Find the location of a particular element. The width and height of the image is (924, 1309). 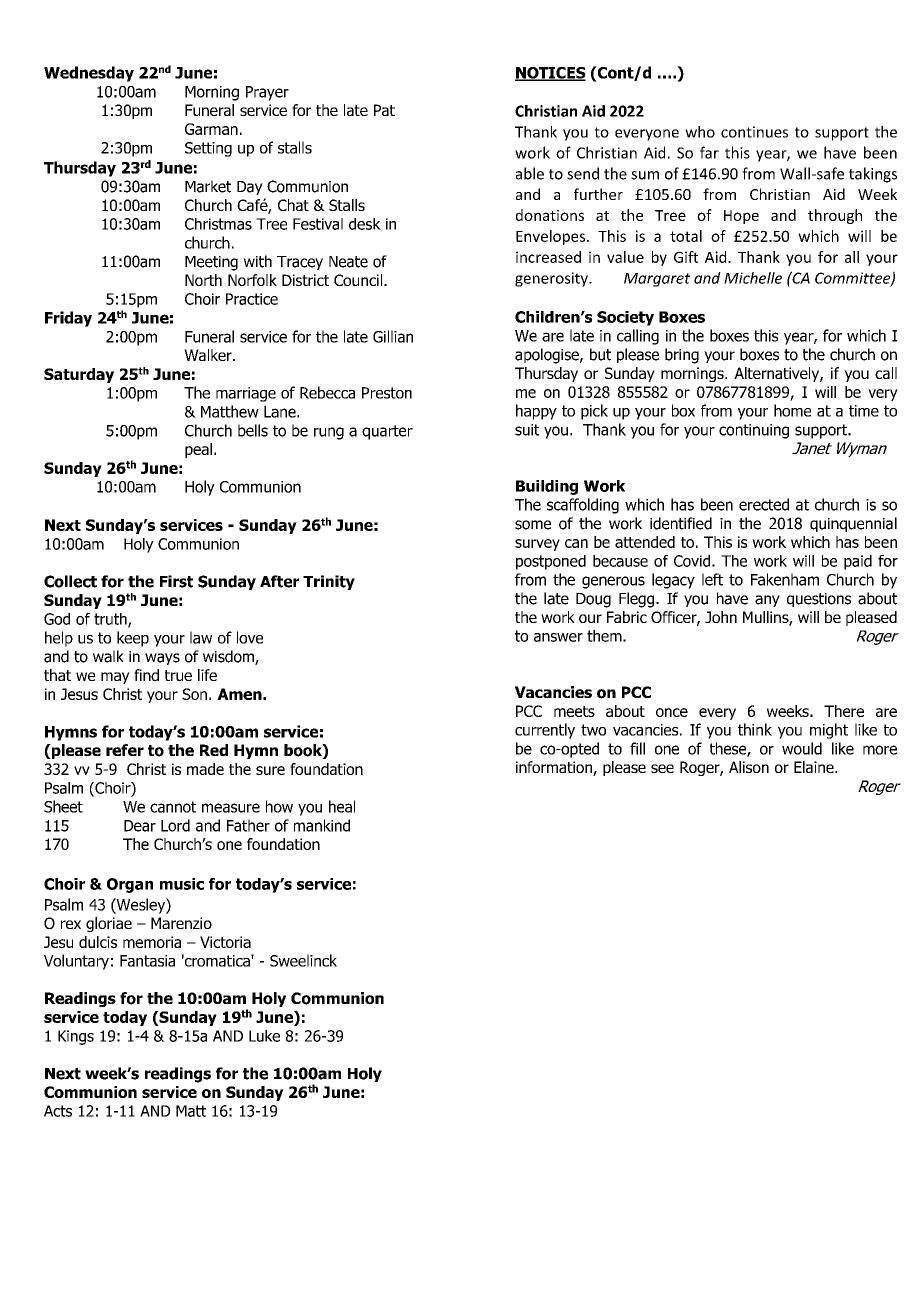

Building is located at coordinates (547, 487).
